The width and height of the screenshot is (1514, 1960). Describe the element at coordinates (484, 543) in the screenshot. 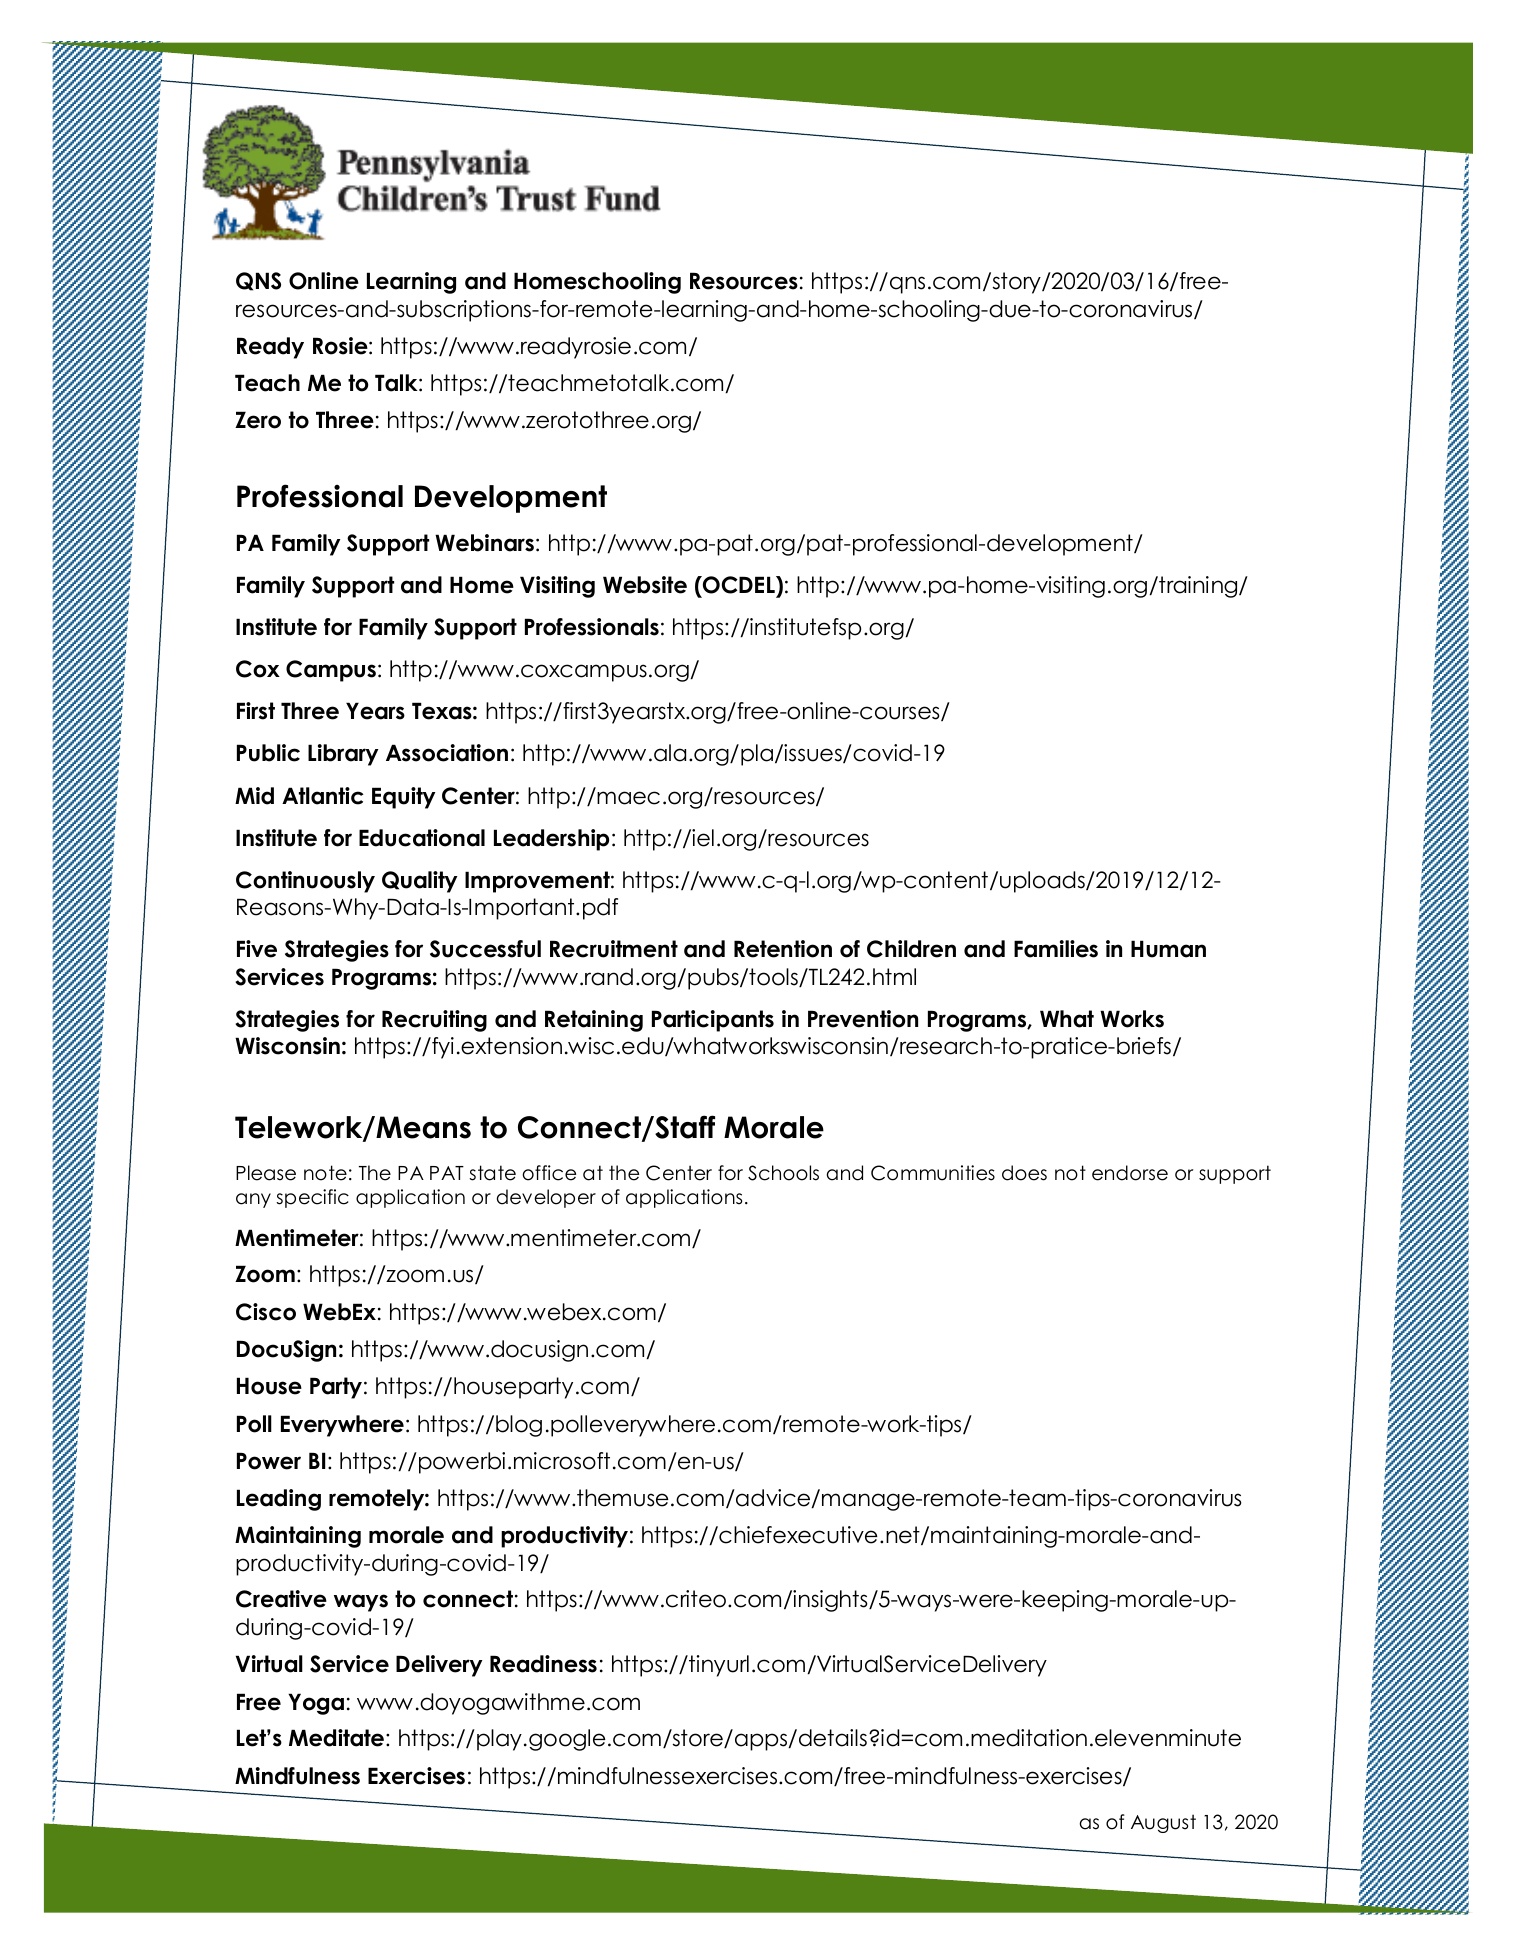

I see `Webinars` at that location.
